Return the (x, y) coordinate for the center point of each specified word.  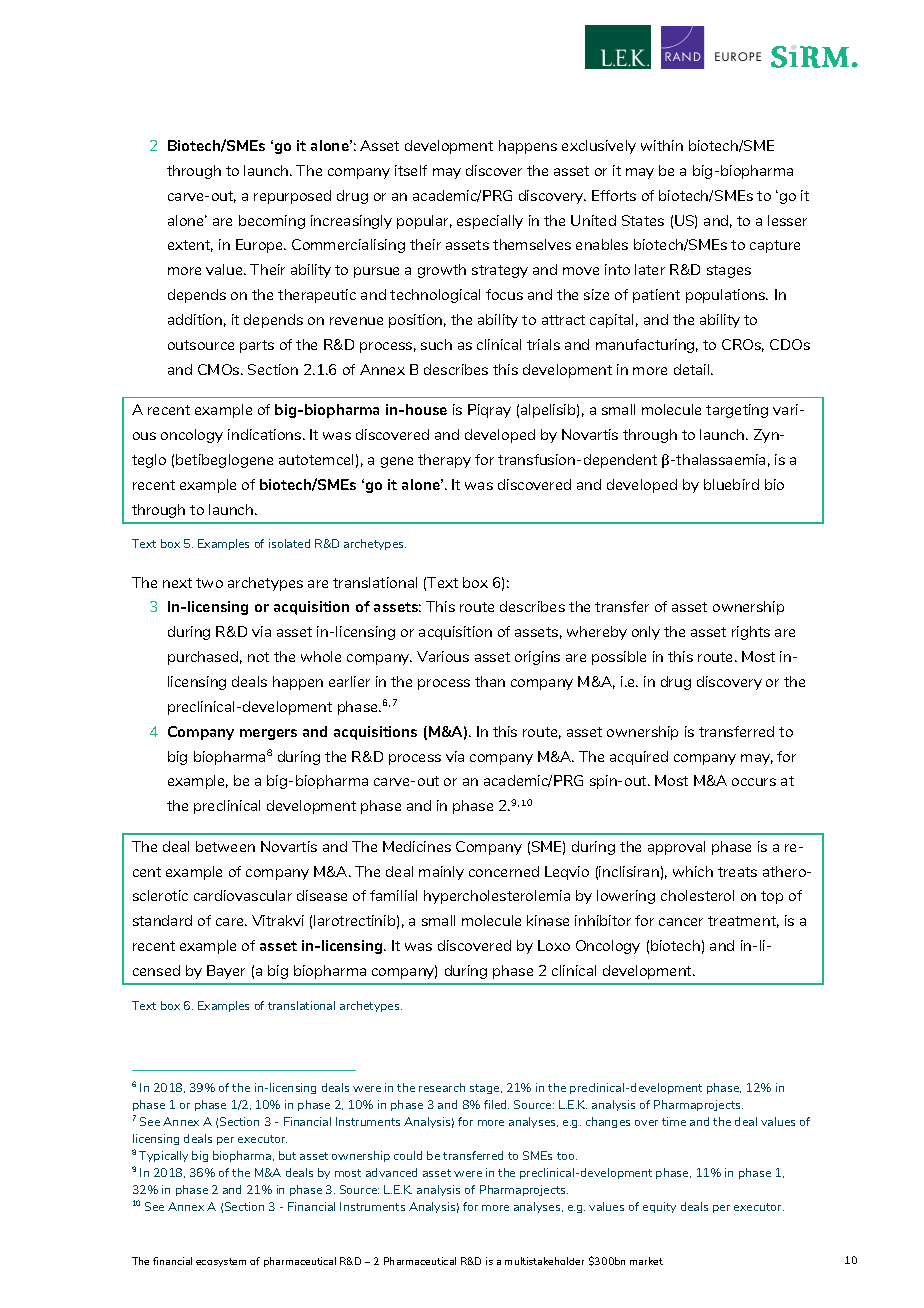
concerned (504, 871)
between (225, 846)
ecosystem (221, 1262)
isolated (289, 543)
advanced (391, 1172)
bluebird (731, 484)
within (662, 145)
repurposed (292, 197)
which (693, 871)
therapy (444, 461)
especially (490, 222)
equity (659, 1207)
